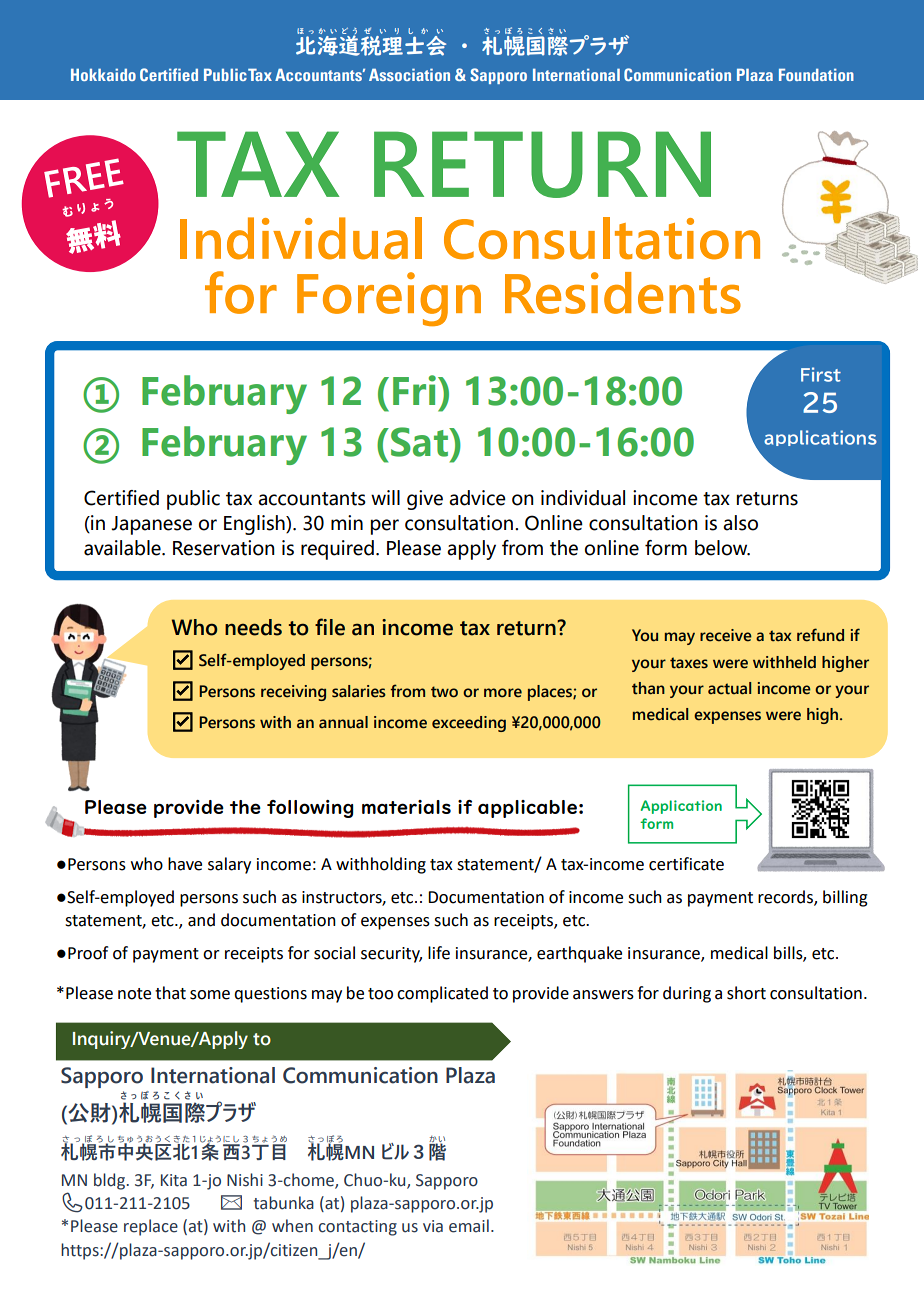 The height and width of the screenshot is (1308, 924). What do you see at coordinates (174, 1180) in the screenshot?
I see `Kita` at bounding box center [174, 1180].
